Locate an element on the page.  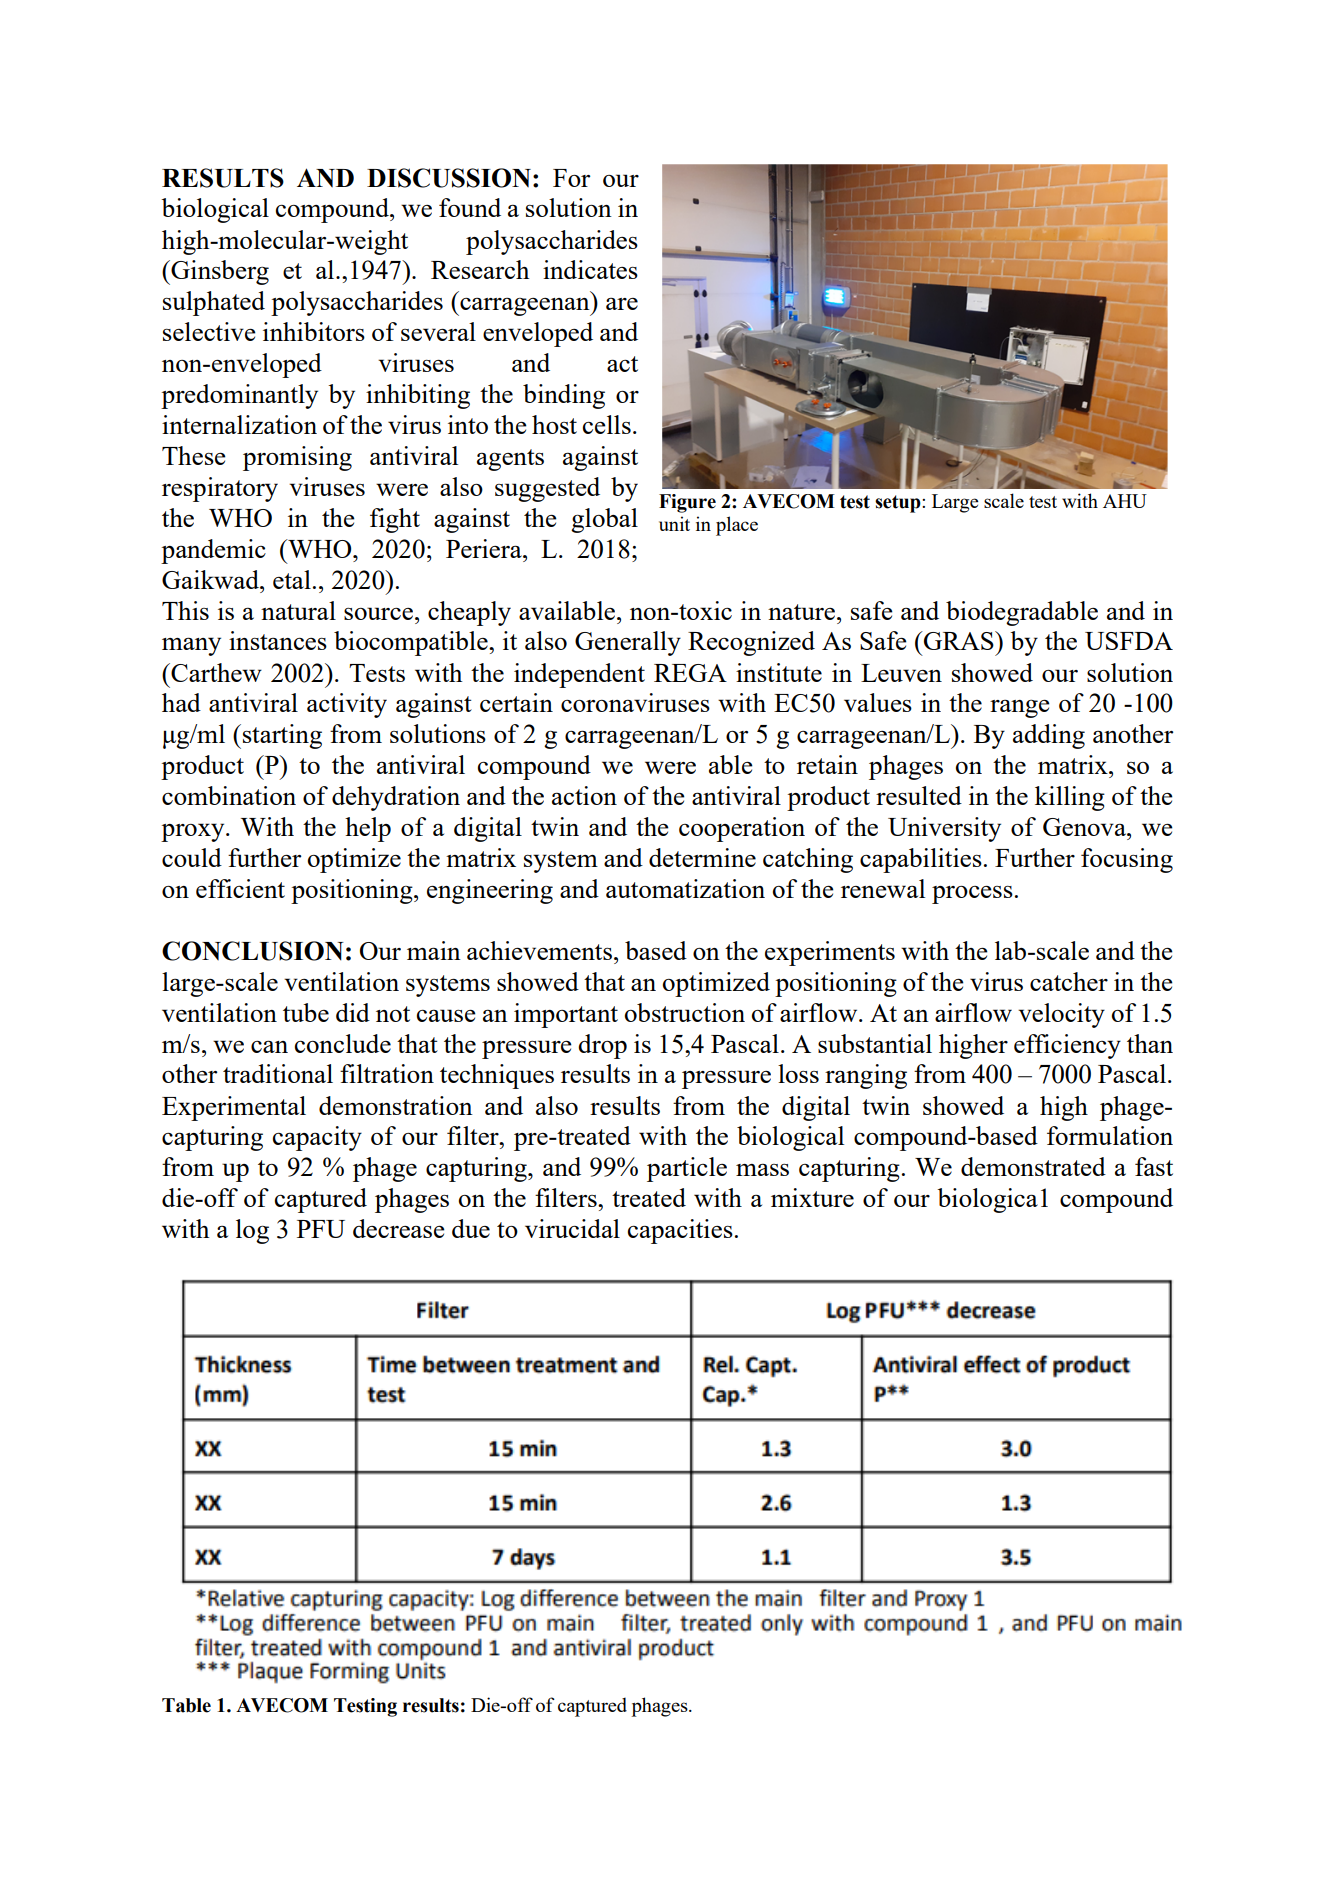
demonstrated is located at coordinates (1033, 1166).
